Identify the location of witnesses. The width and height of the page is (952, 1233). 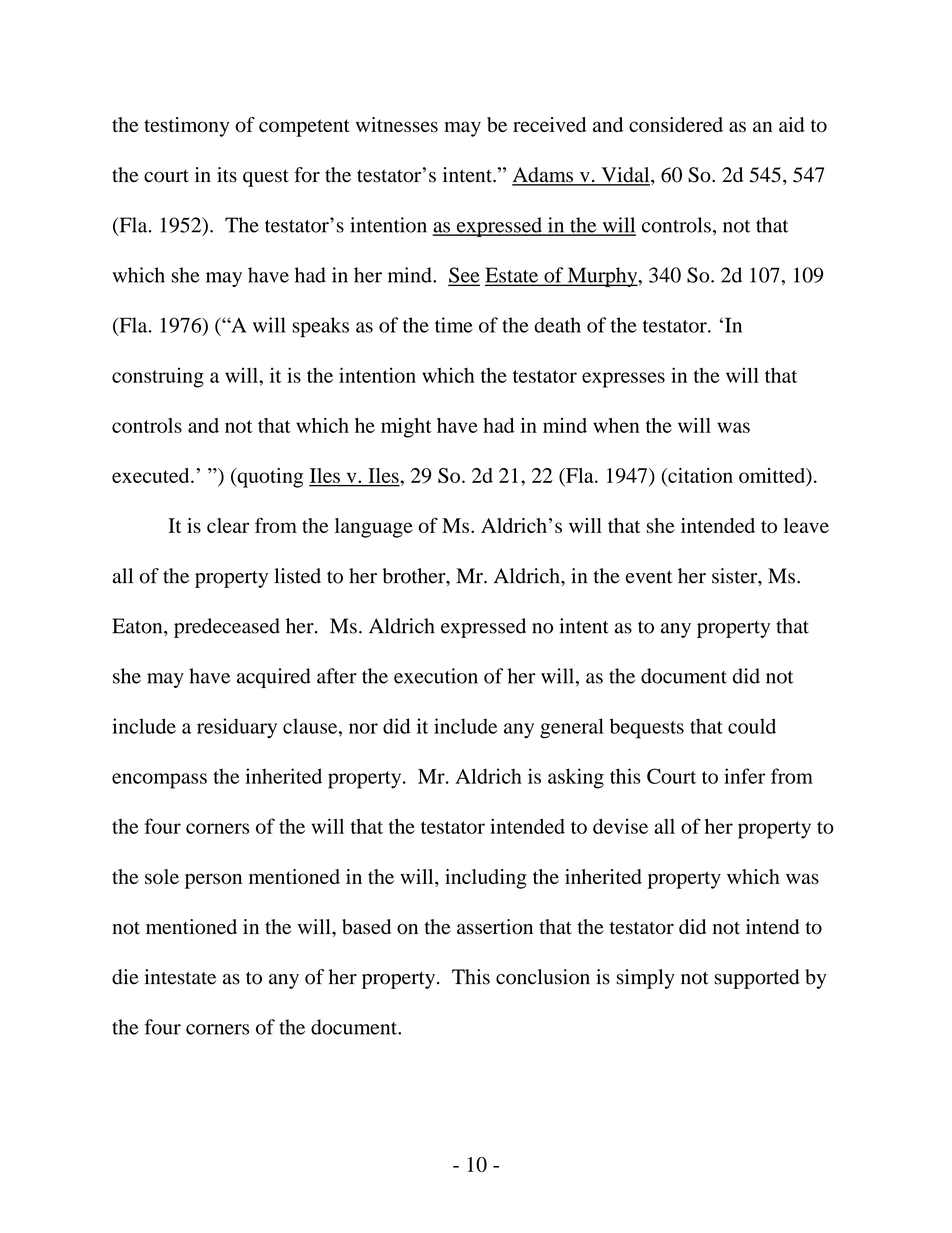
(397, 125).
